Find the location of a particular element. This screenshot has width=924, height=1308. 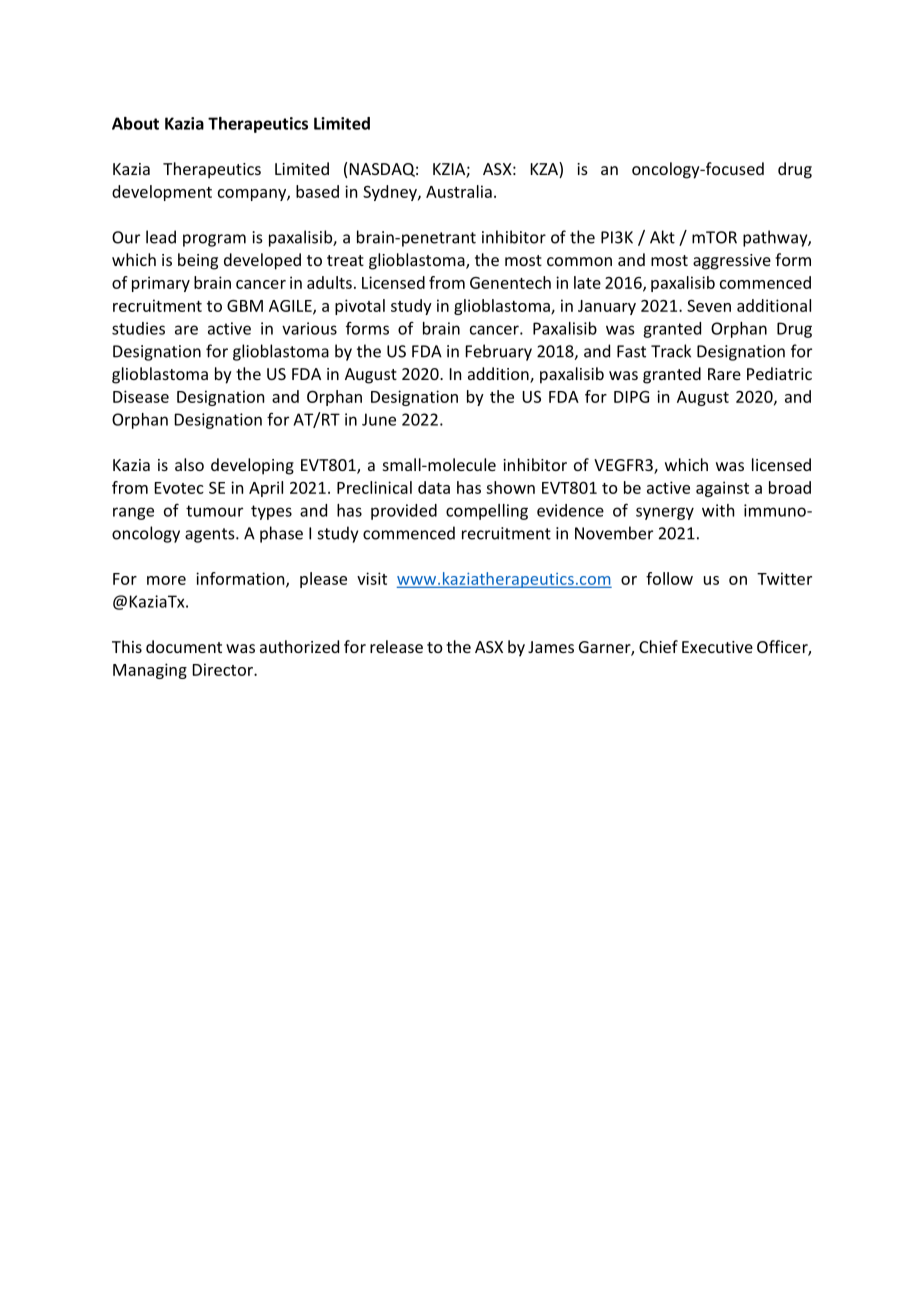

follow is located at coordinates (669, 578).
